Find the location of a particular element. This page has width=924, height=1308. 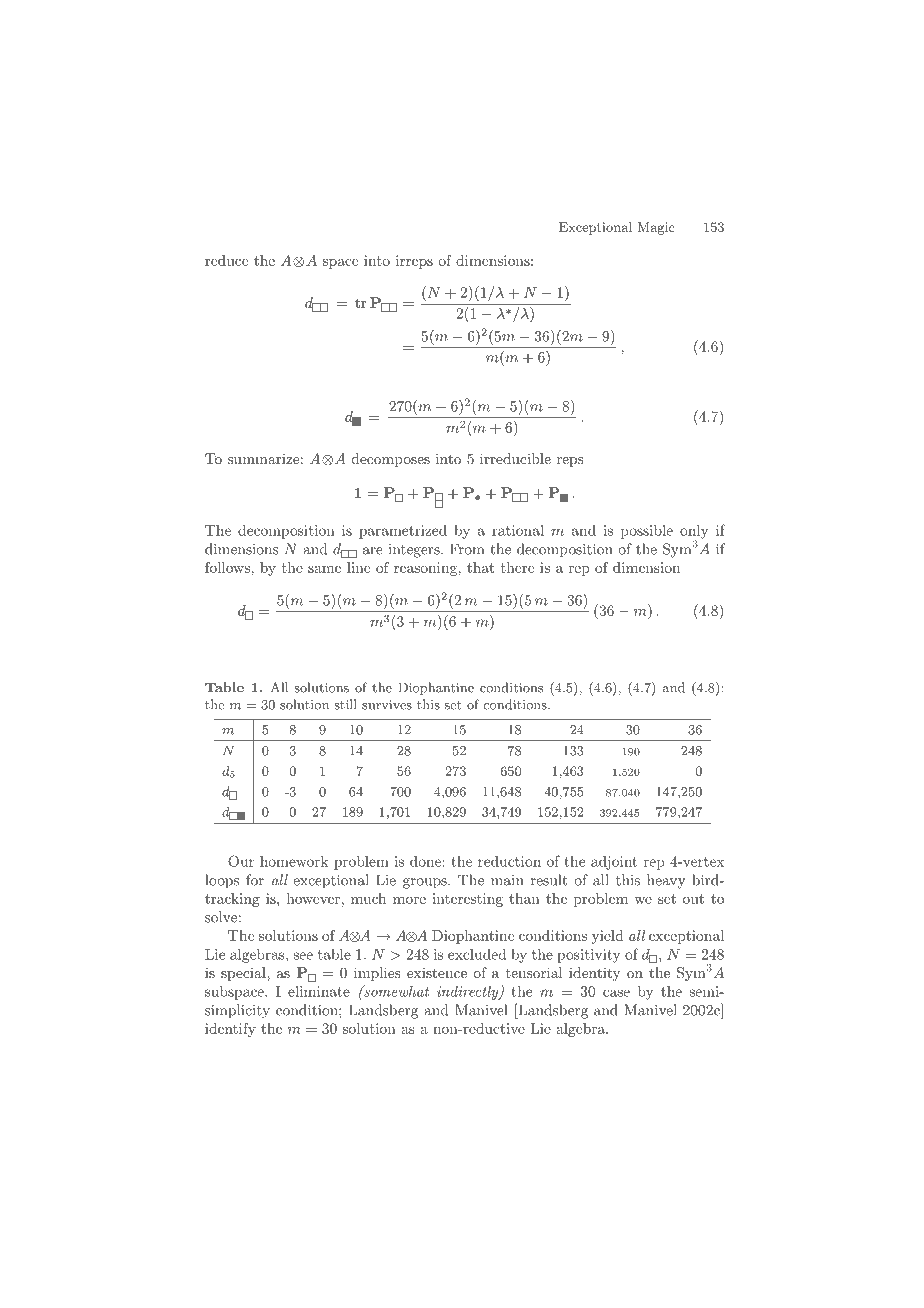

Magic is located at coordinates (656, 228).
